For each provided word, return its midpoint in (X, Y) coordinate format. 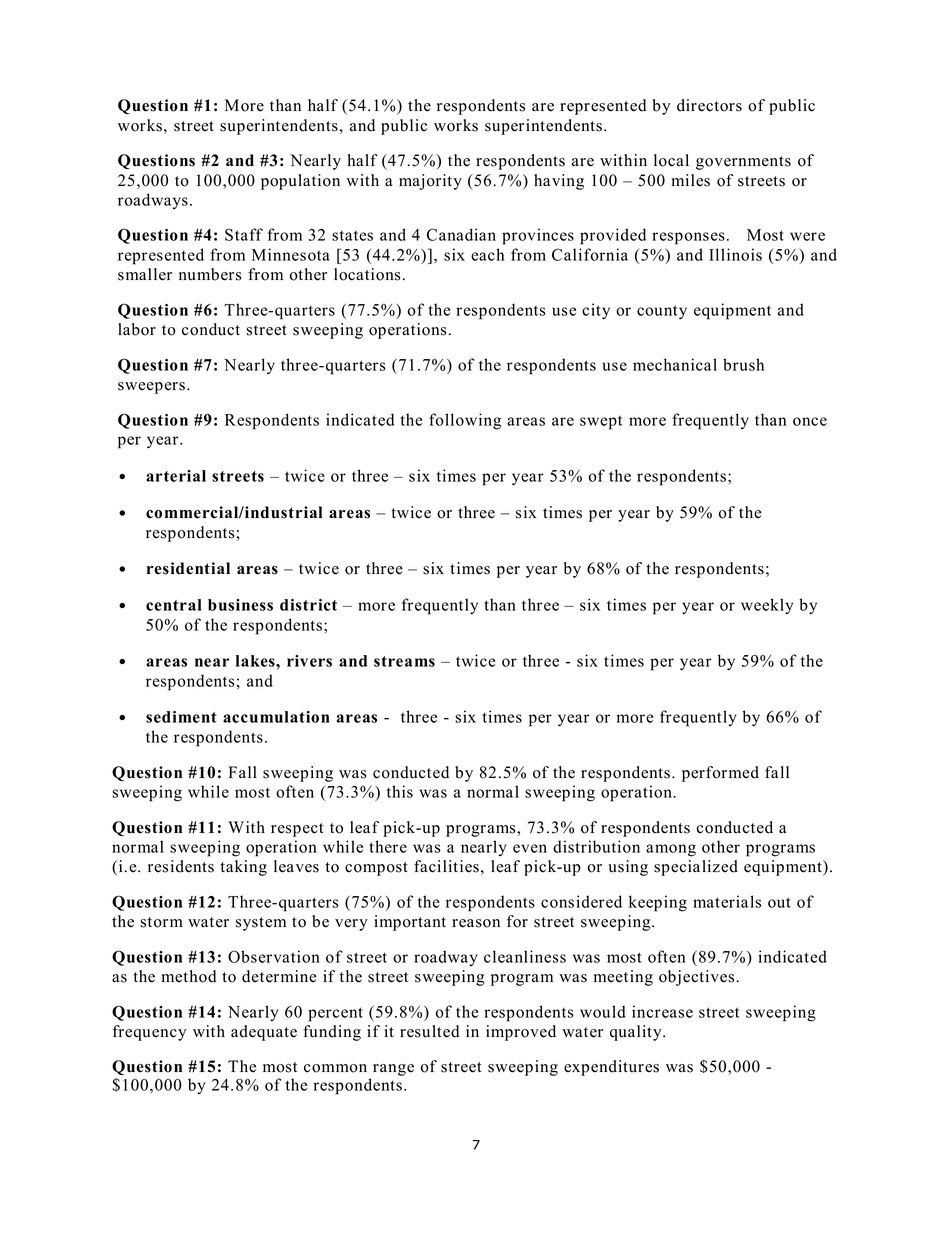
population (300, 182)
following (465, 421)
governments (743, 163)
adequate (264, 1033)
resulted (429, 1031)
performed (720, 774)
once (810, 421)
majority (430, 182)
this (400, 791)
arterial (176, 476)
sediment (181, 717)
